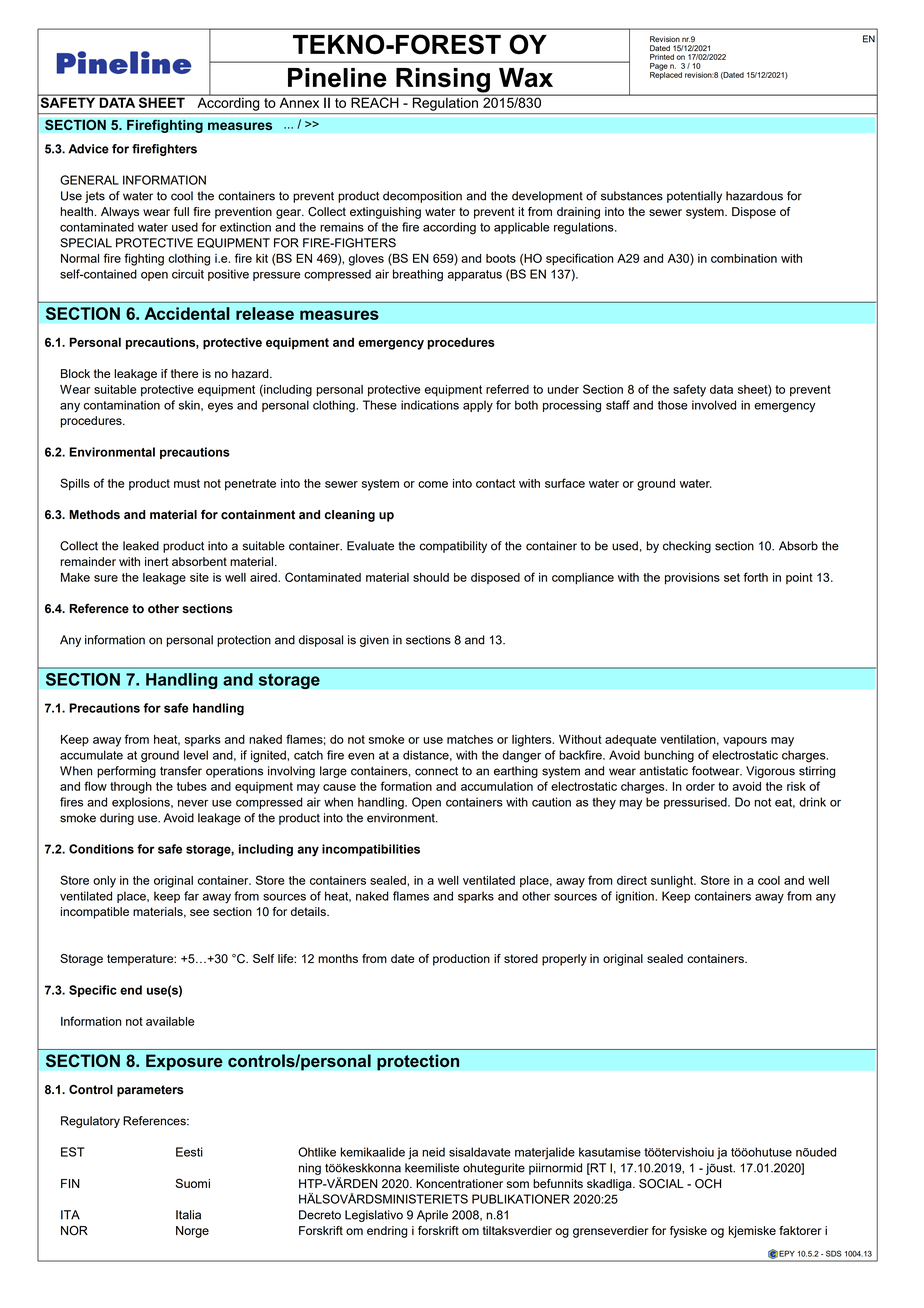 The height and width of the screenshot is (1308, 924). I want to click on involved, so click(714, 405).
